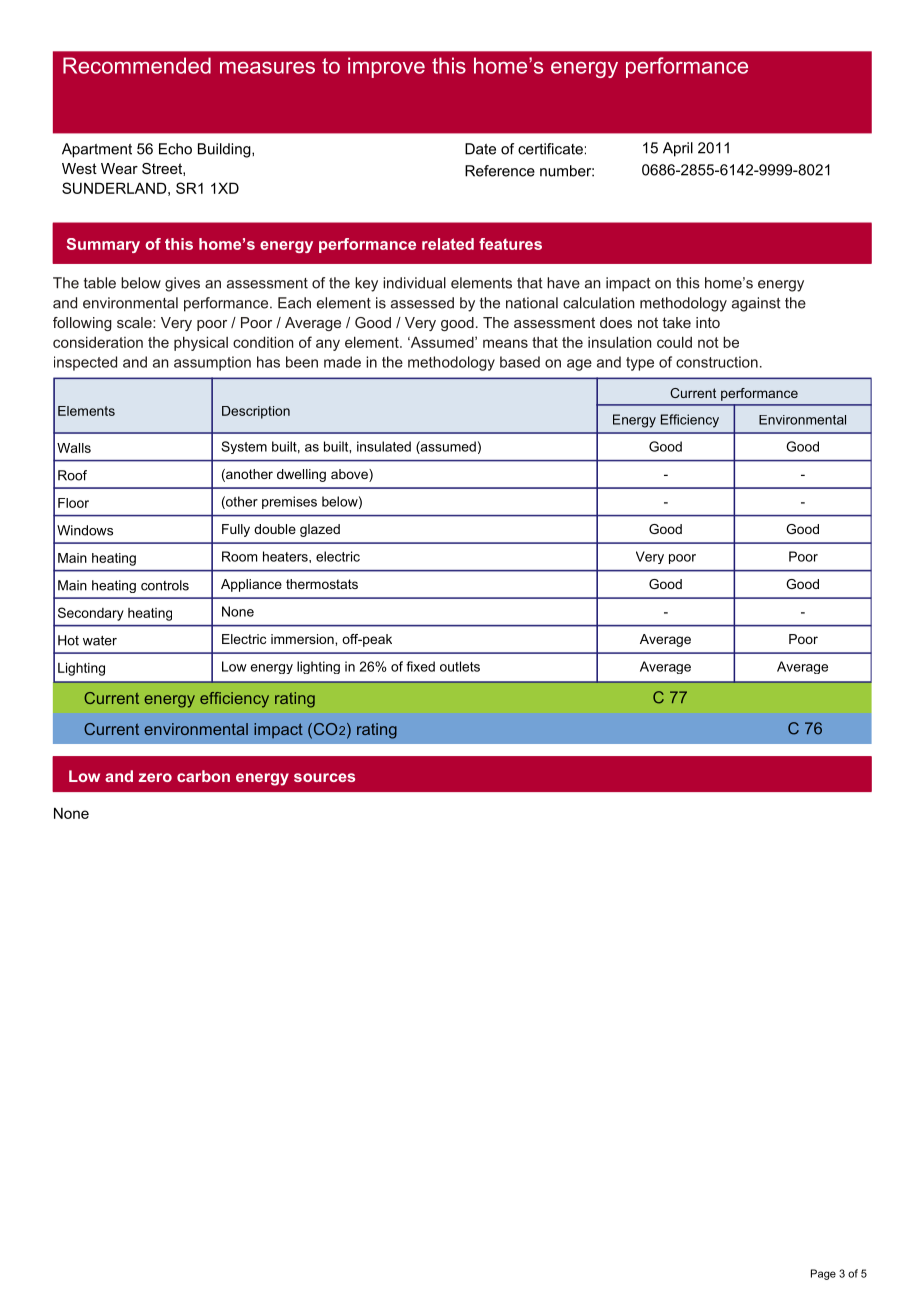  Describe the element at coordinates (678, 149) in the document. I see `April` at that location.
